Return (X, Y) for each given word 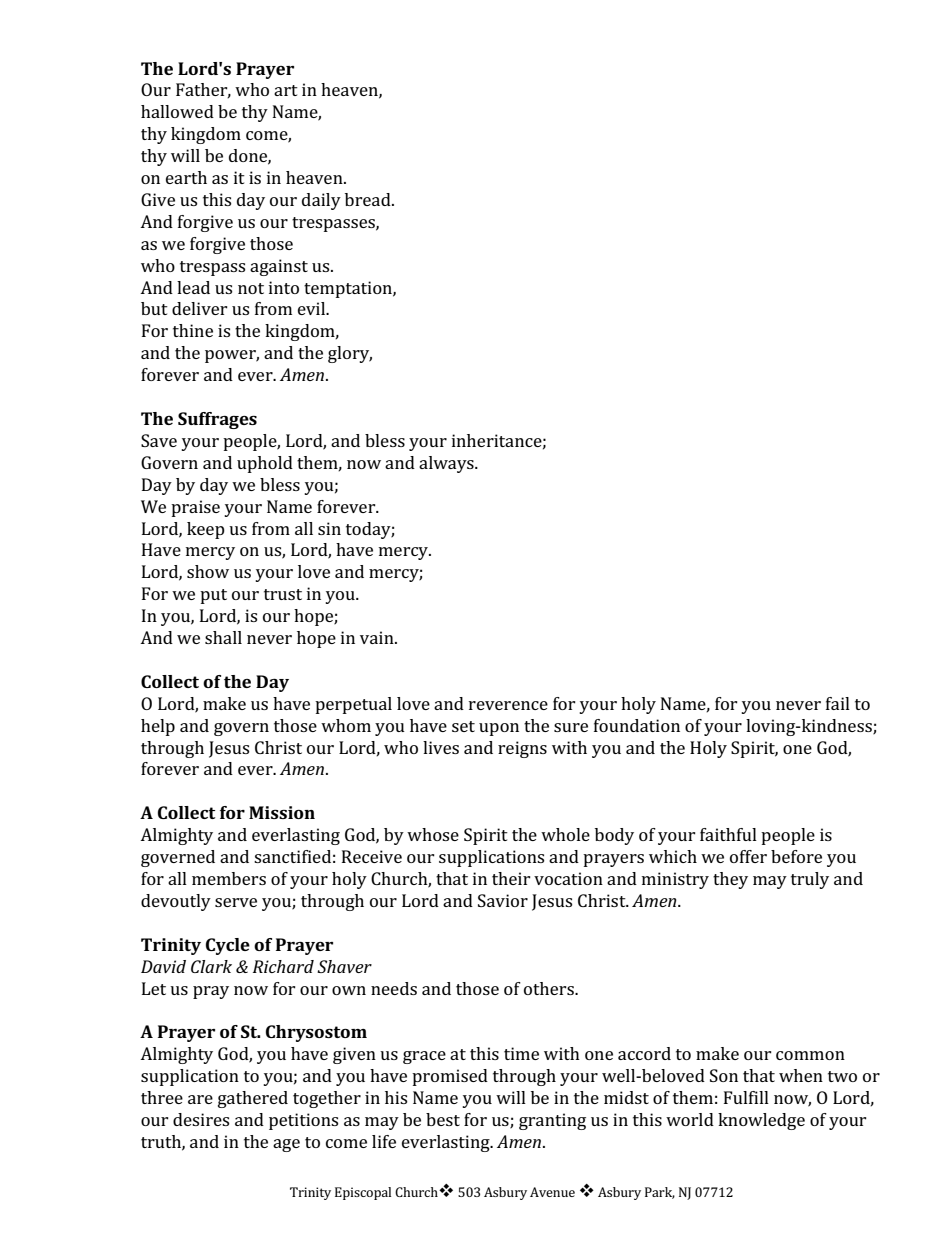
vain (378, 637)
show (208, 571)
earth (186, 177)
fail (838, 703)
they (730, 880)
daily (321, 201)
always (447, 464)
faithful (728, 834)
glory (350, 354)
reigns (522, 749)
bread (369, 199)
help (158, 727)
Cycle (228, 946)
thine (193, 330)
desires (201, 1119)
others (550, 988)
